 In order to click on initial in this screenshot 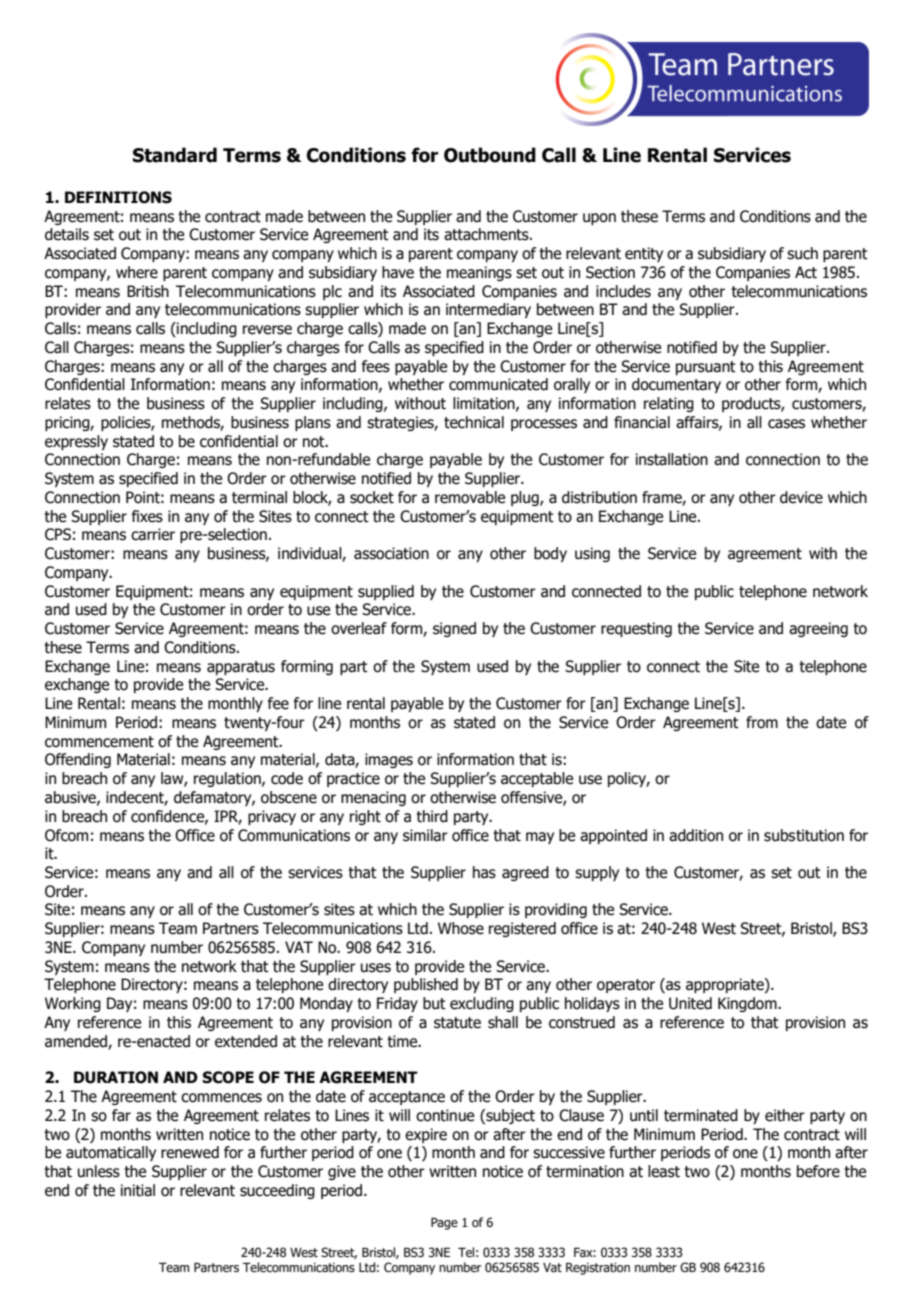, I will do `click(138, 1190)`.
